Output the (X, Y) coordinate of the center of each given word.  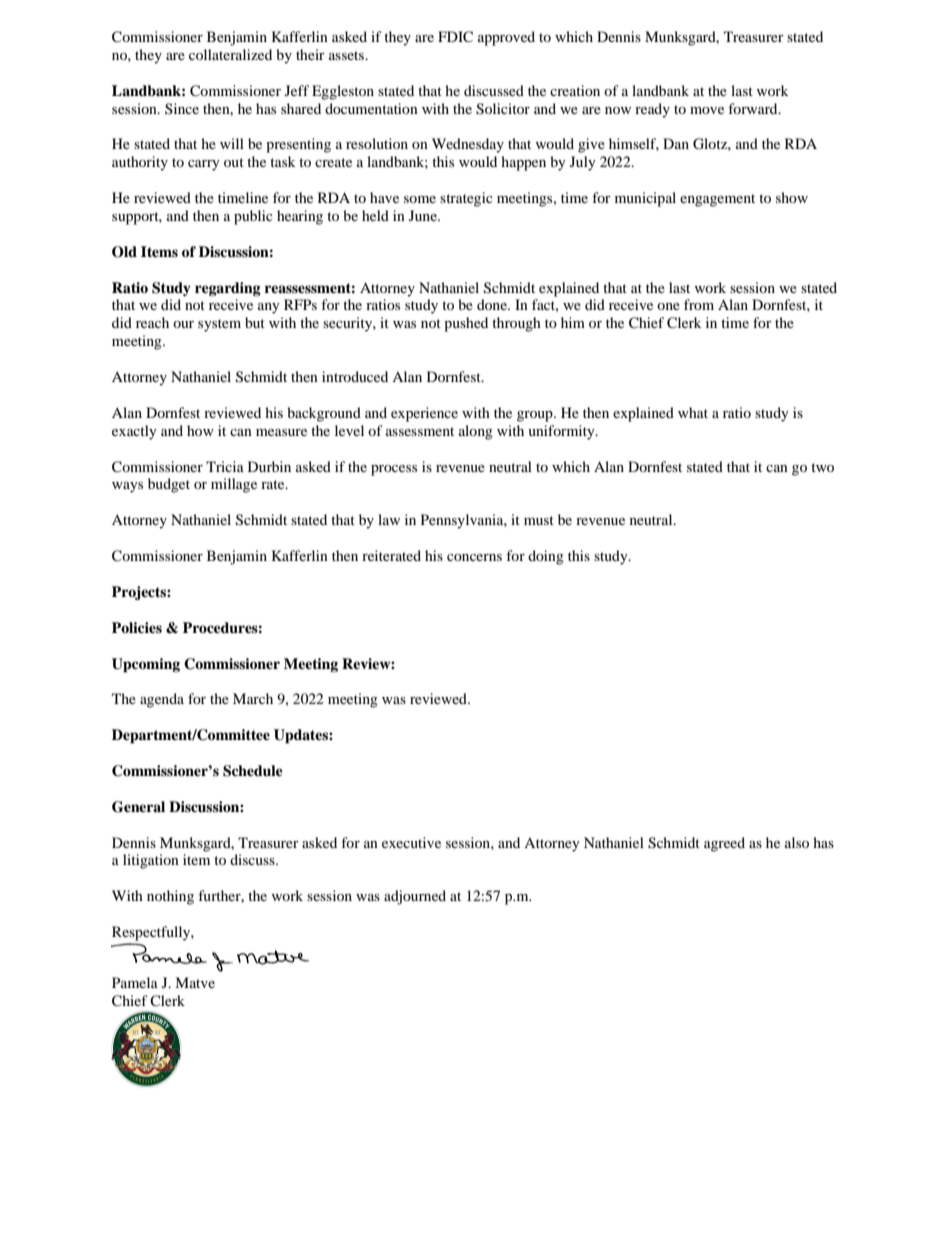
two (822, 467)
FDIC (455, 37)
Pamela (135, 982)
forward (754, 108)
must (539, 520)
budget (169, 485)
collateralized (230, 54)
